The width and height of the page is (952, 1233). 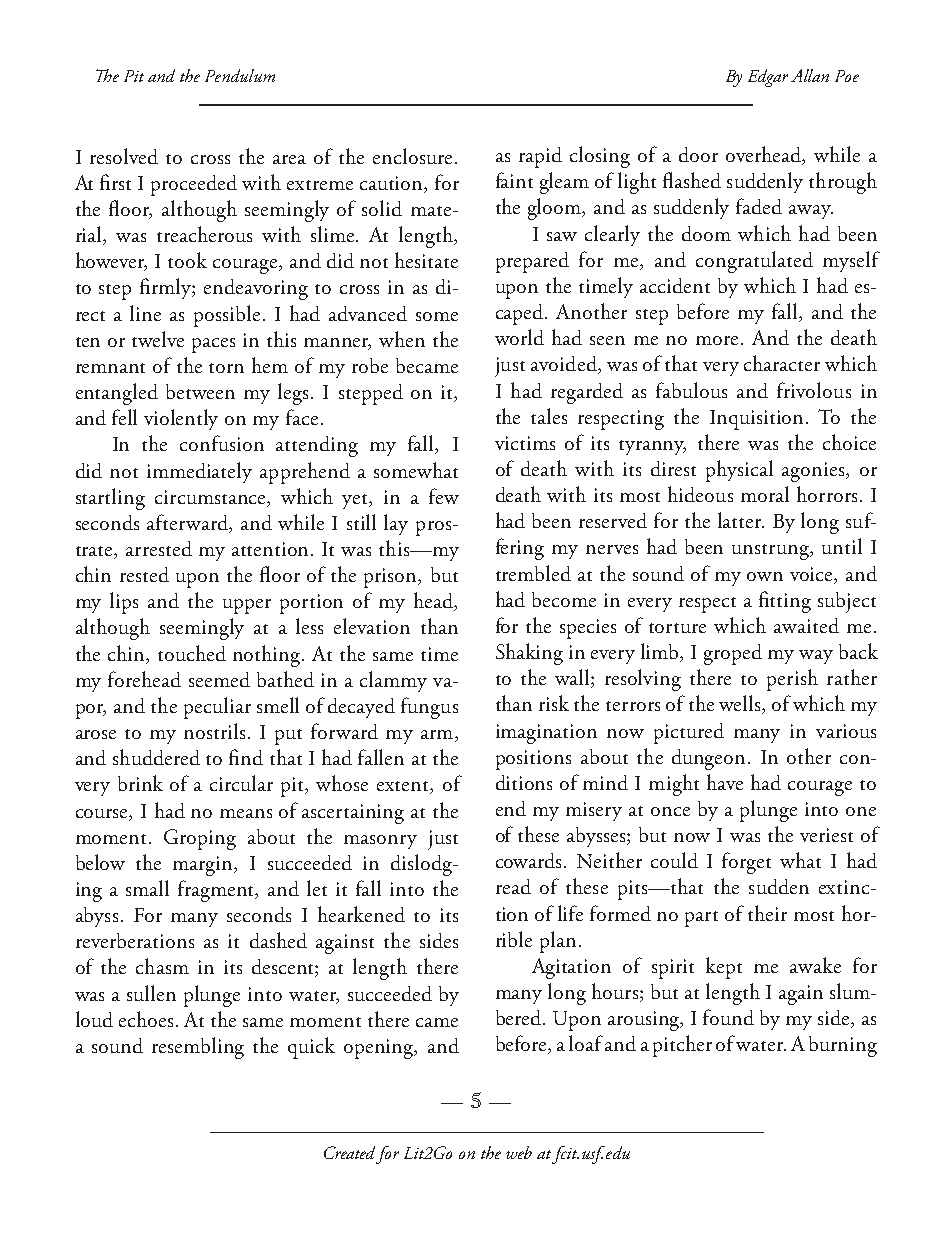 I want to click on touched, so click(x=192, y=653).
